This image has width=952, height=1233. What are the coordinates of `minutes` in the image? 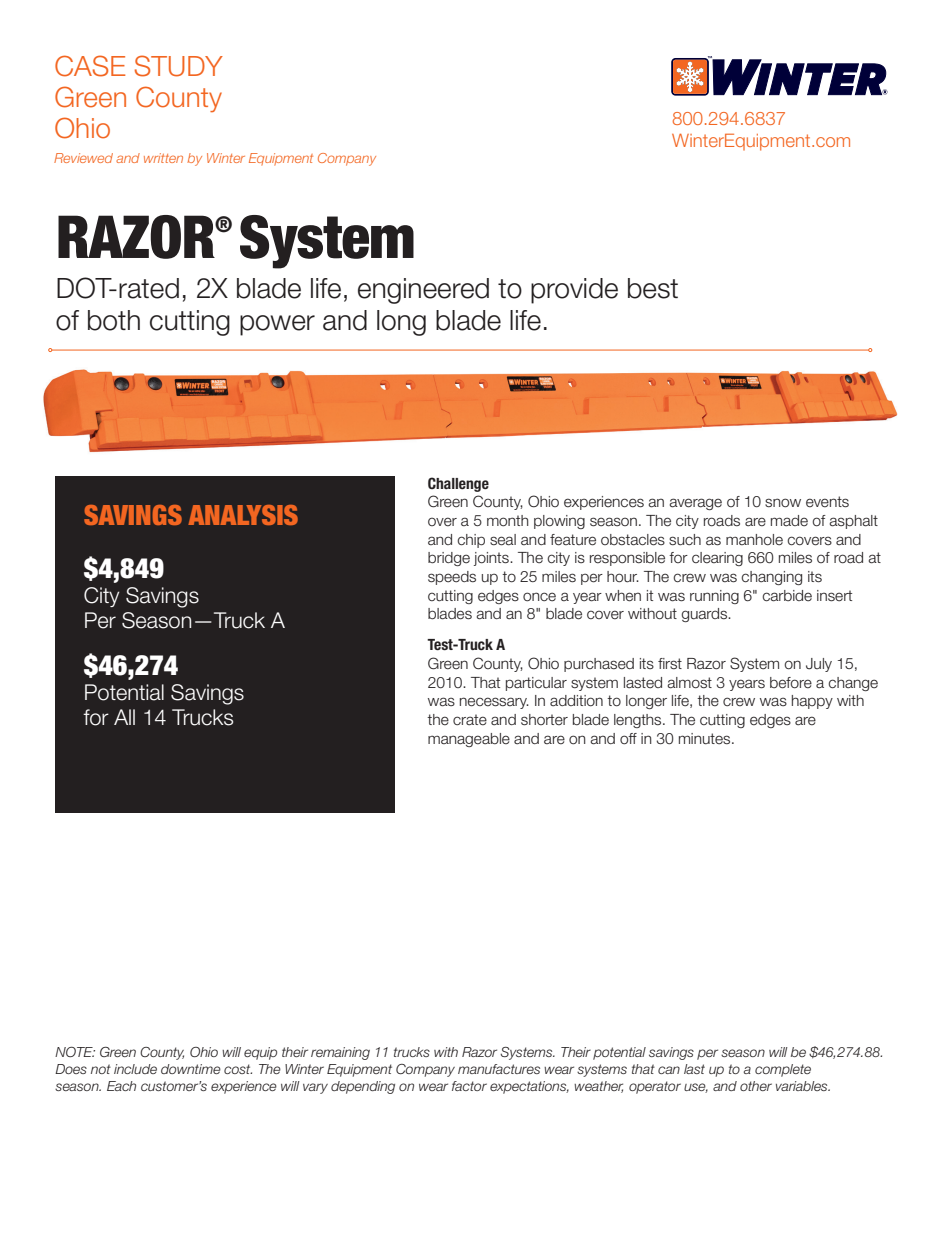 It's located at (706, 739).
